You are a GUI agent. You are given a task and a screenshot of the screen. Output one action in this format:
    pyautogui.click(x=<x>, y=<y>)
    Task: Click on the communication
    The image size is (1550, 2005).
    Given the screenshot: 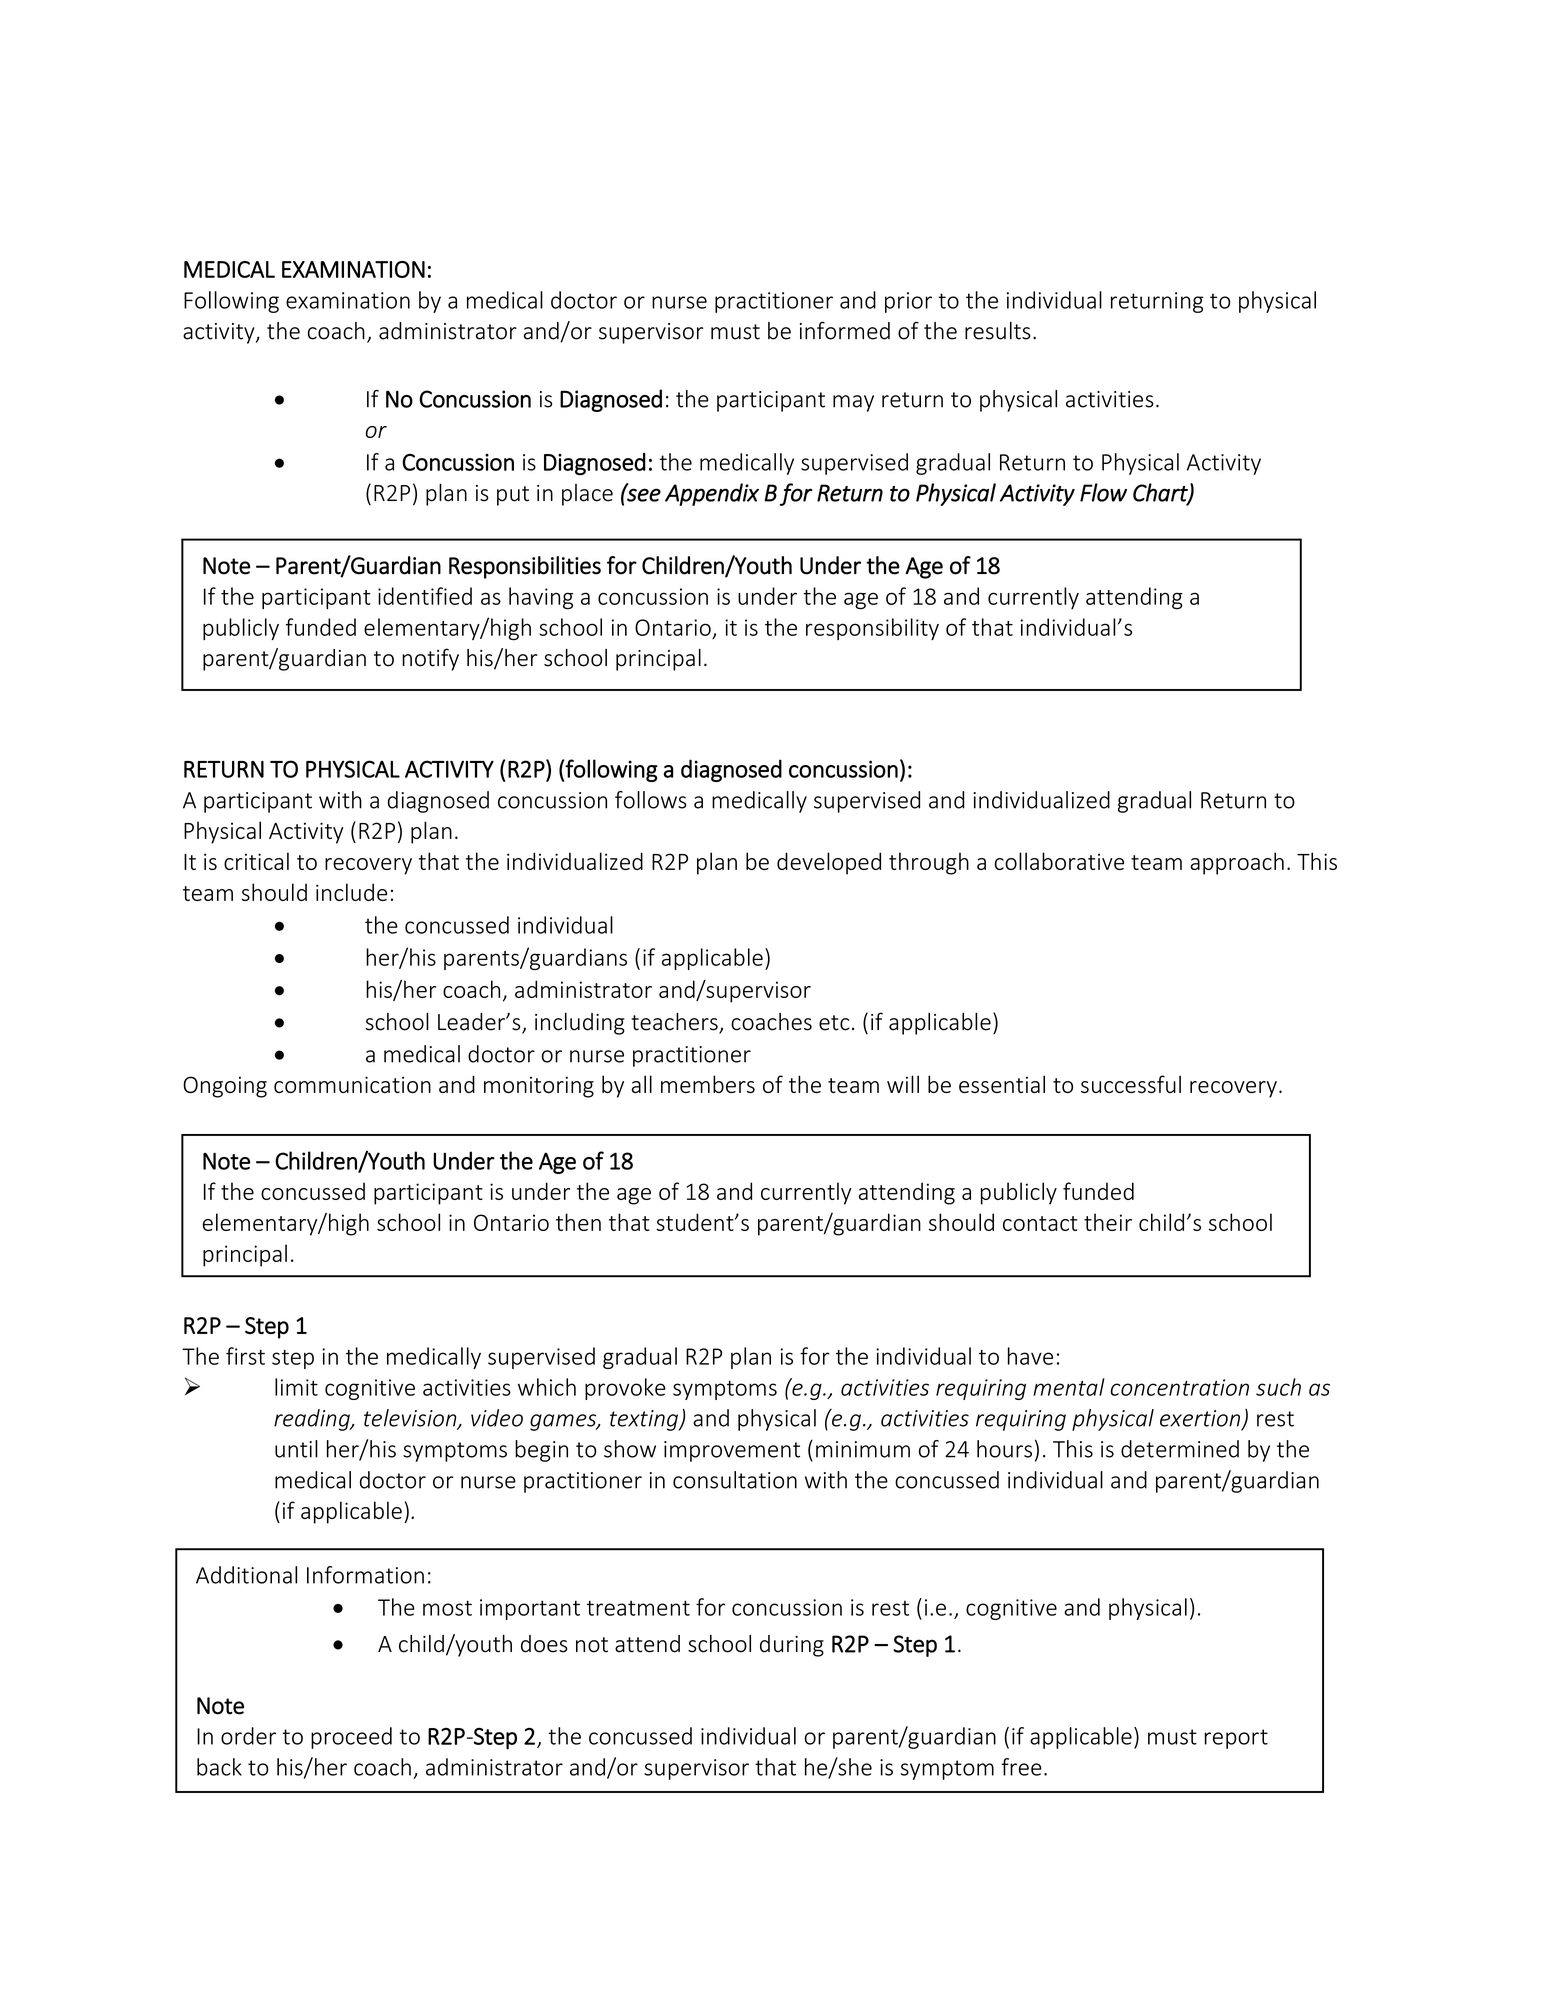 What is the action you would take?
    pyautogui.click(x=352, y=1084)
